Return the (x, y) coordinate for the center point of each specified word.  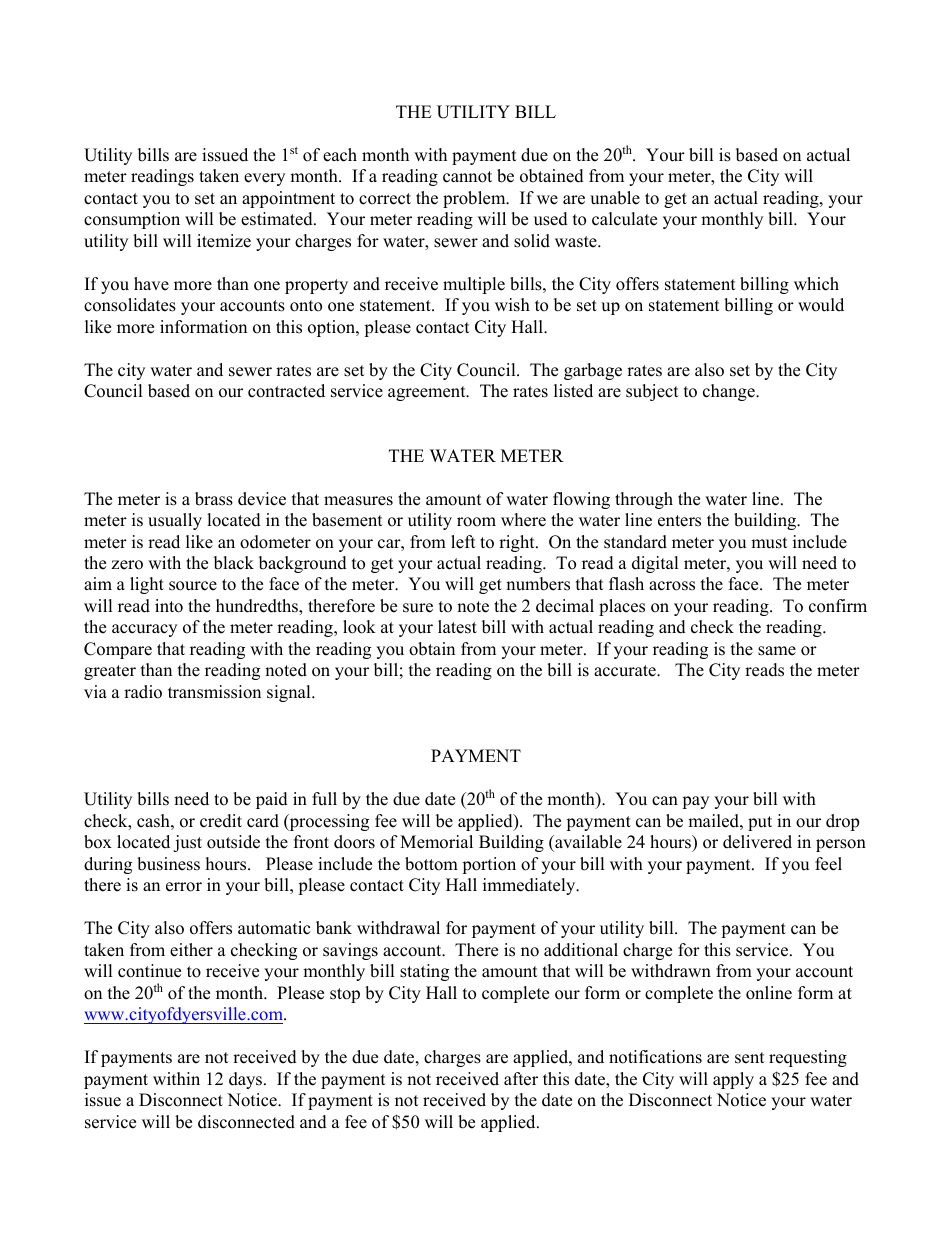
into (169, 606)
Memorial (436, 842)
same (777, 651)
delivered (757, 842)
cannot (467, 177)
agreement (428, 393)
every (264, 179)
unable (615, 198)
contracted (286, 391)
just (187, 843)
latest (457, 627)
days (247, 1080)
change (730, 392)
